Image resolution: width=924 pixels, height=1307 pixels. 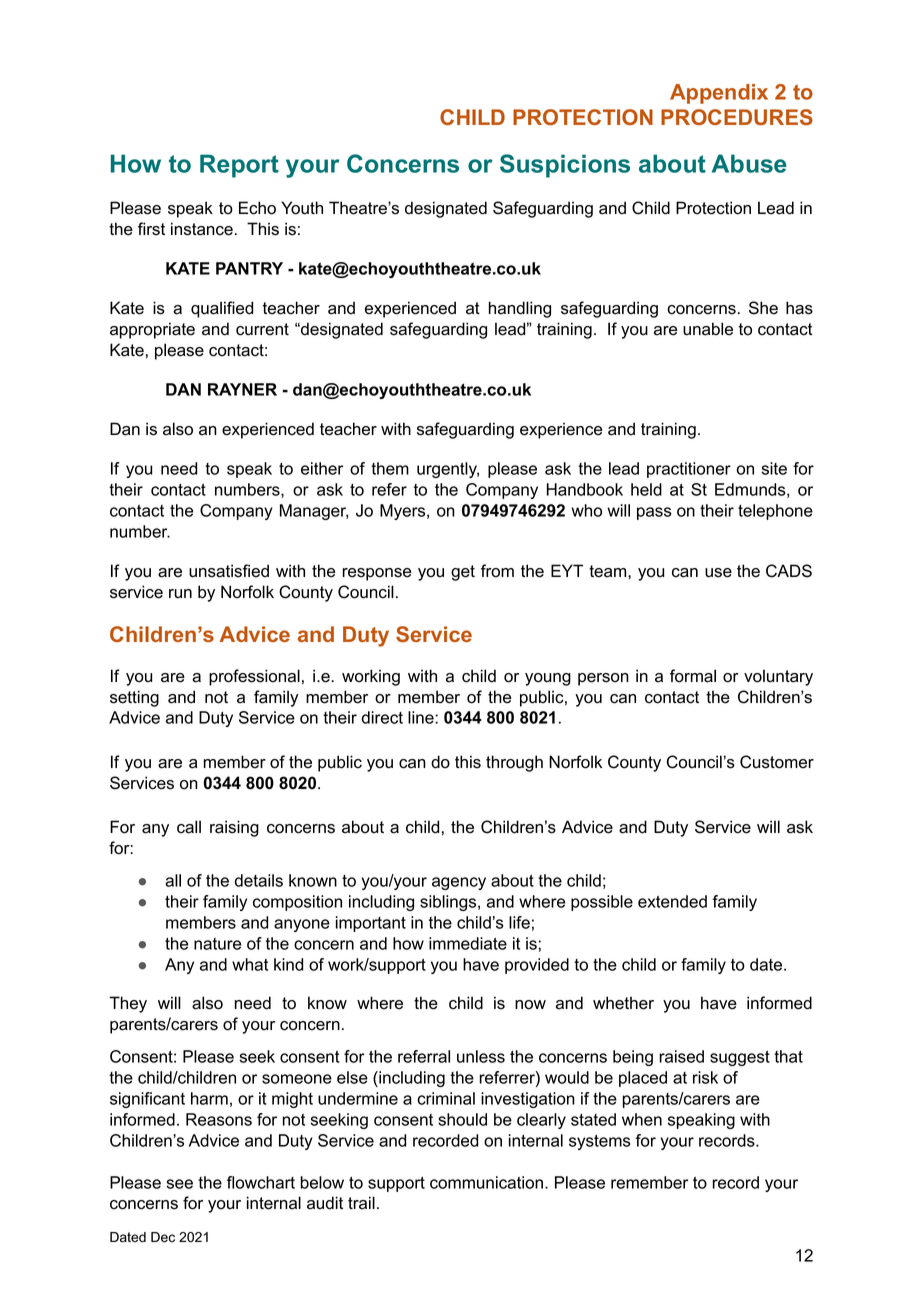 What do you see at coordinates (463, 573) in the image?
I see `get` at bounding box center [463, 573].
